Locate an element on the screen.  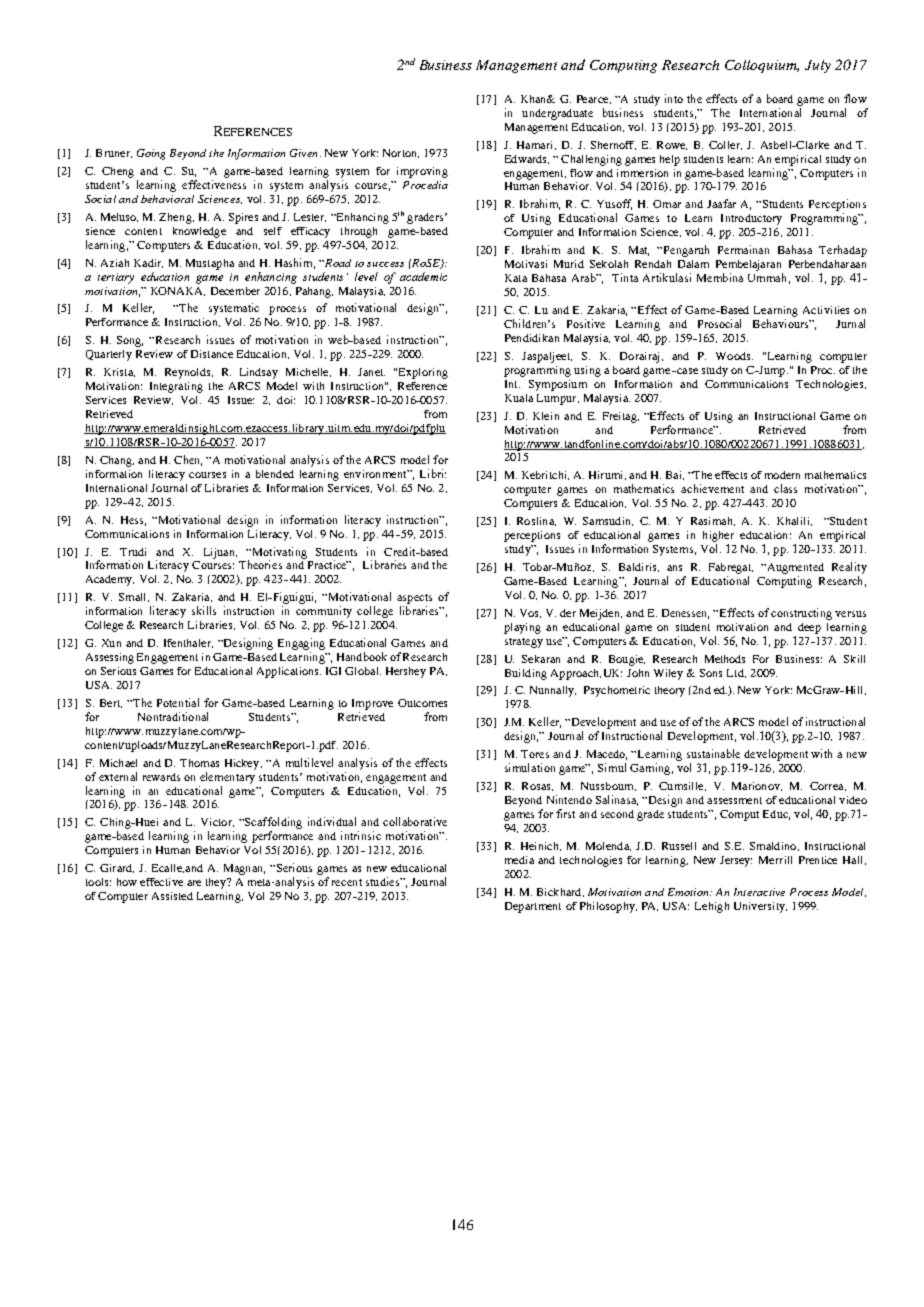
are is located at coordinates (194, 883).
